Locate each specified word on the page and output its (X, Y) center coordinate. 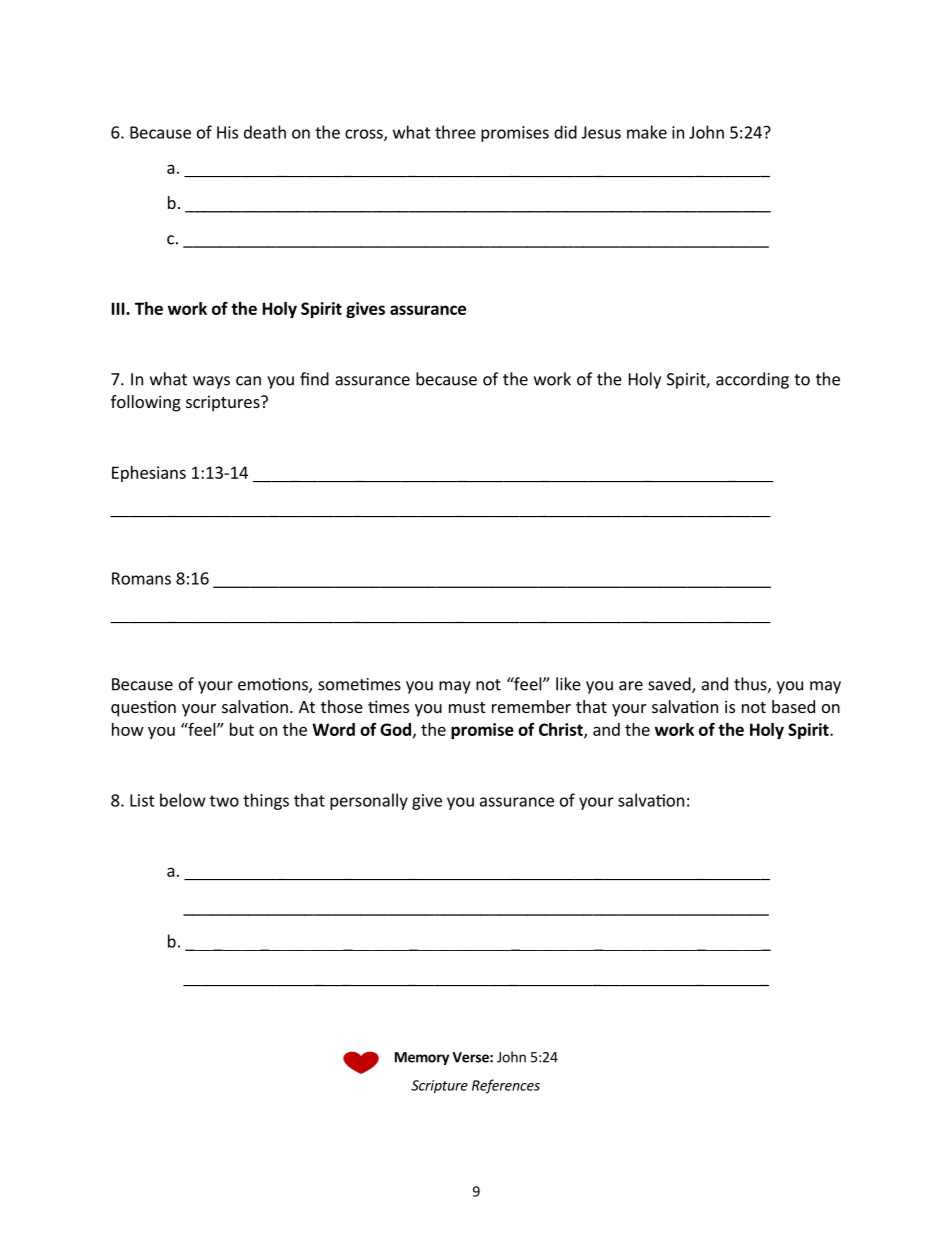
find (314, 379)
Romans (141, 578)
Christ (562, 730)
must (467, 707)
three (455, 132)
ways (211, 382)
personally (369, 801)
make (647, 132)
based (793, 706)
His (227, 132)
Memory (422, 1058)
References (506, 1086)
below (183, 800)
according (752, 380)
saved (670, 685)
